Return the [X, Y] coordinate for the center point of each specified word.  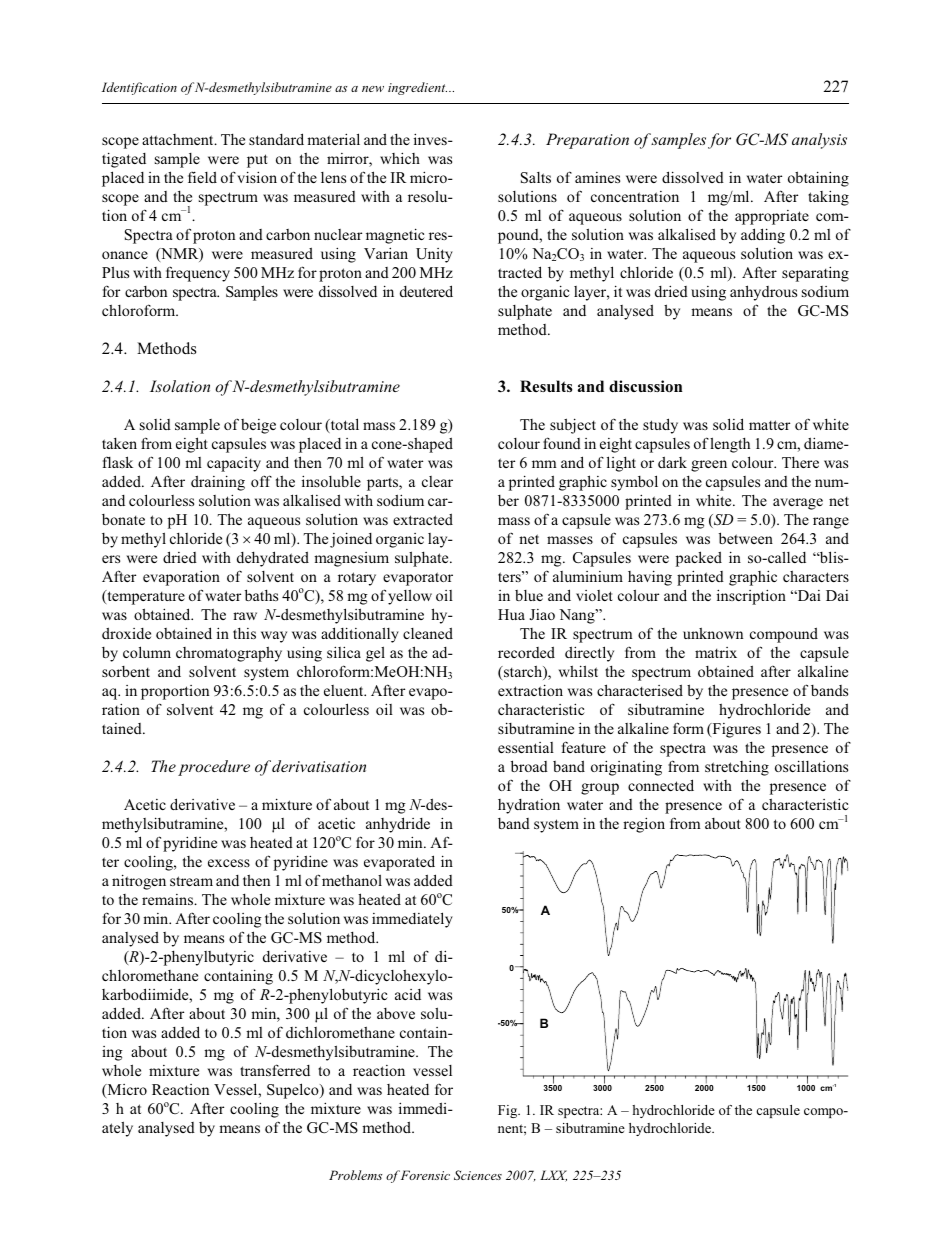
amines [597, 177]
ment [198, 140]
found [562, 443]
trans [255, 1071]
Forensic [425, 1175]
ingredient [417, 88]
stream [191, 881]
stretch [726, 766]
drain [207, 481]
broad [529, 766]
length [730, 445]
